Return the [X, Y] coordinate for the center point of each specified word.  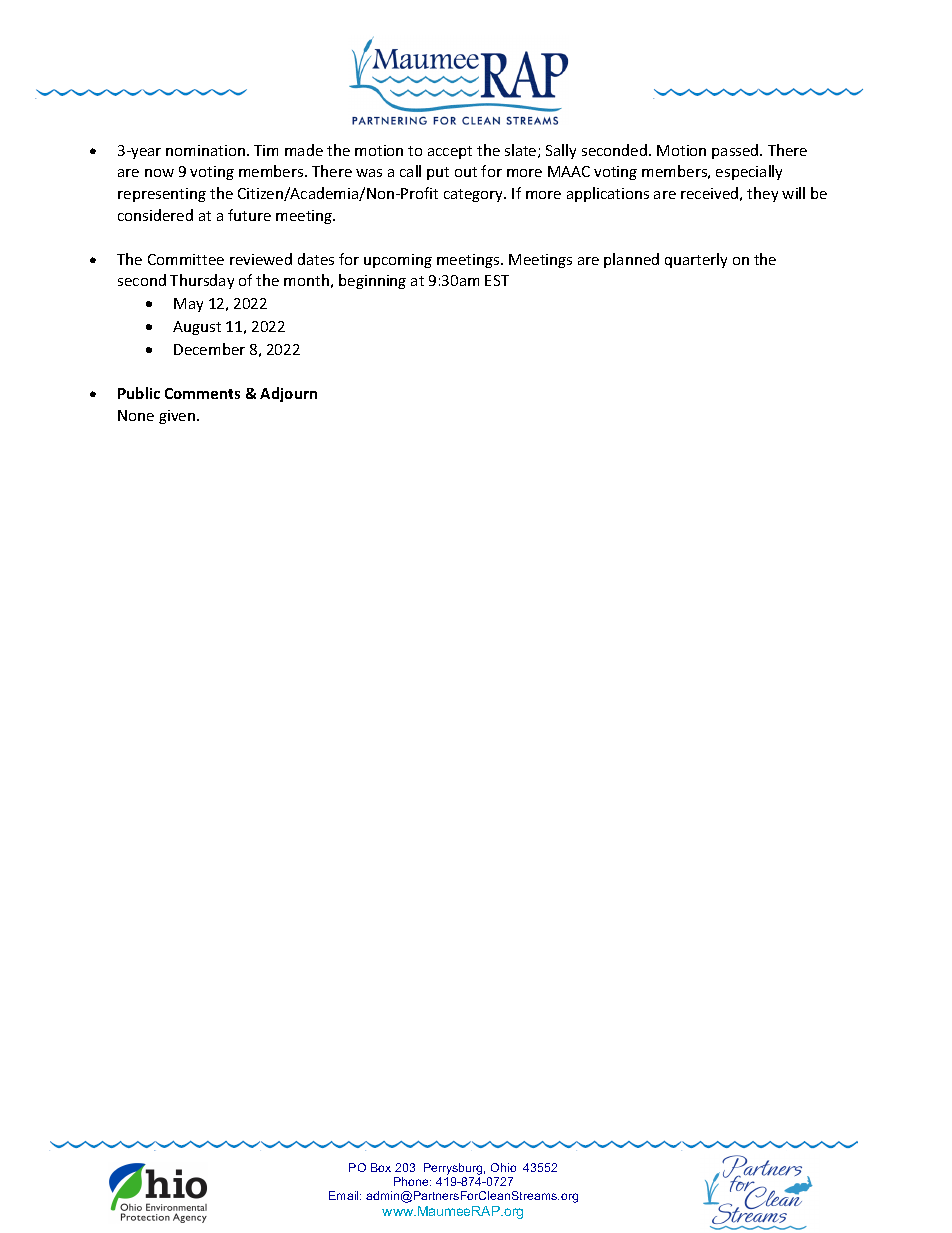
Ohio [503, 1167]
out [466, 172]
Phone [412, 1181]
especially [749, 172]
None [136, 415]
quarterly [696, 260]
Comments [202, 393]
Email [345, 1195]
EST [497, 280]
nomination [207, 150]
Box [381, 1167]
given [178, 417]
